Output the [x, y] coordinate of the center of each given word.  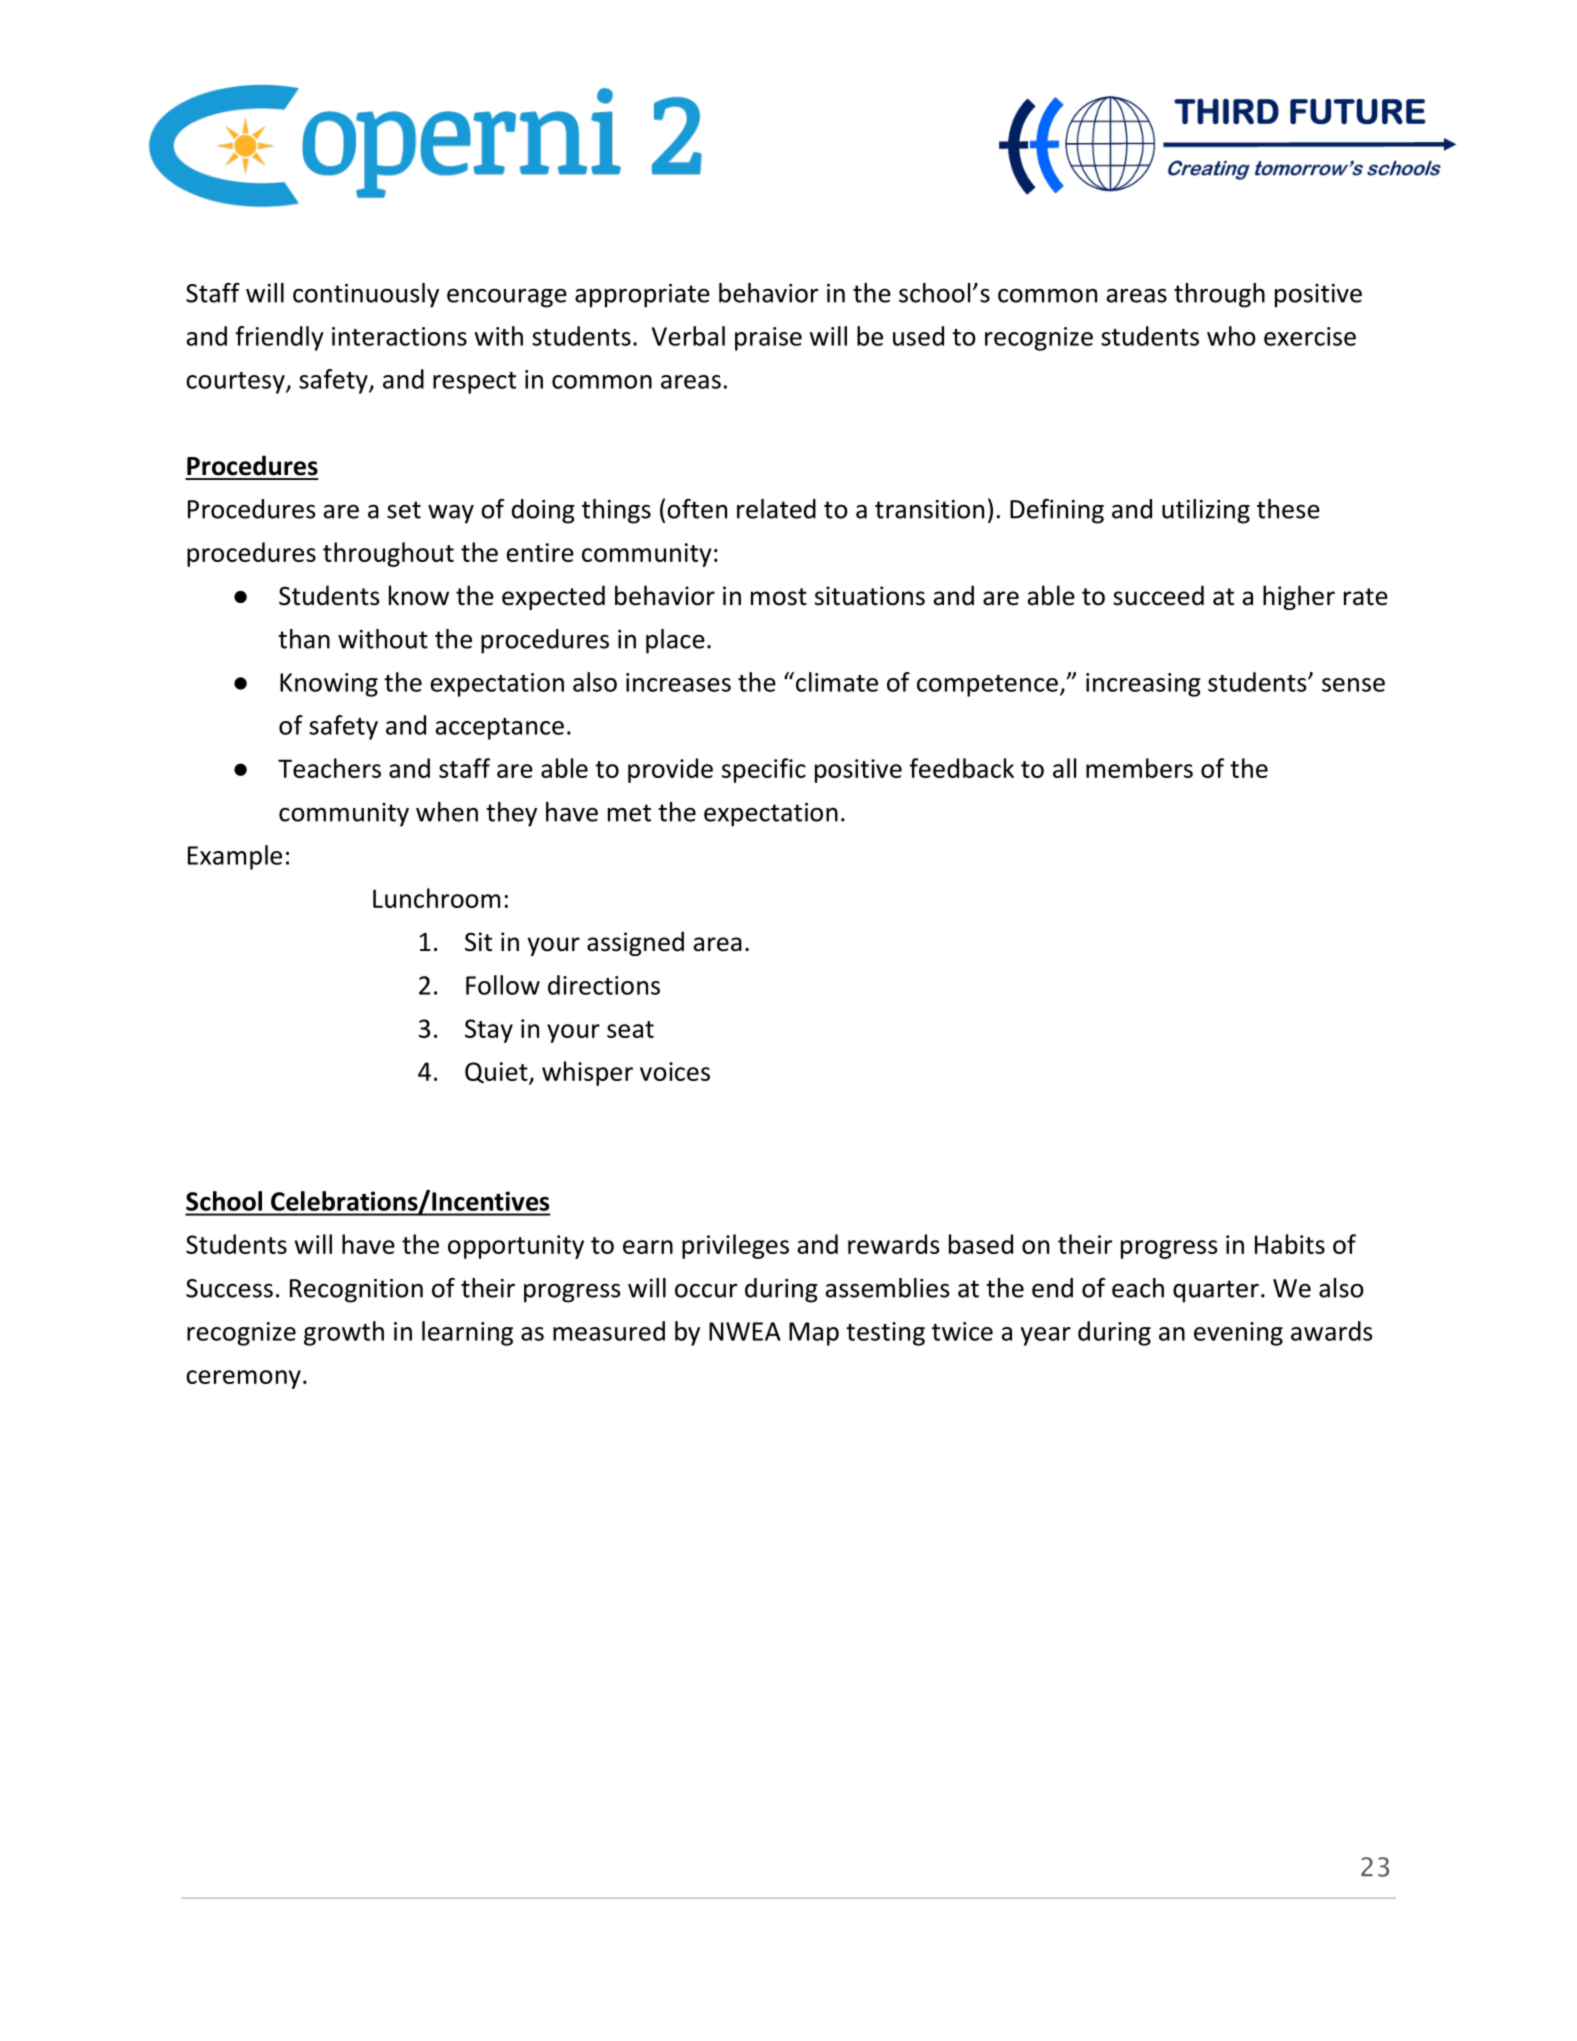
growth [344, 1333]
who [1231, 336]
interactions [399, 336]
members [1139, 768]
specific [764, 770]
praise [768, 339]
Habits [1290, 1244]
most [779, 597]
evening [1238, 1334]
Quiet [497, 1073]
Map [814, 1334]
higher [1299, 597]
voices [675, 1071]
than [304, 639]
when [447, 812]
